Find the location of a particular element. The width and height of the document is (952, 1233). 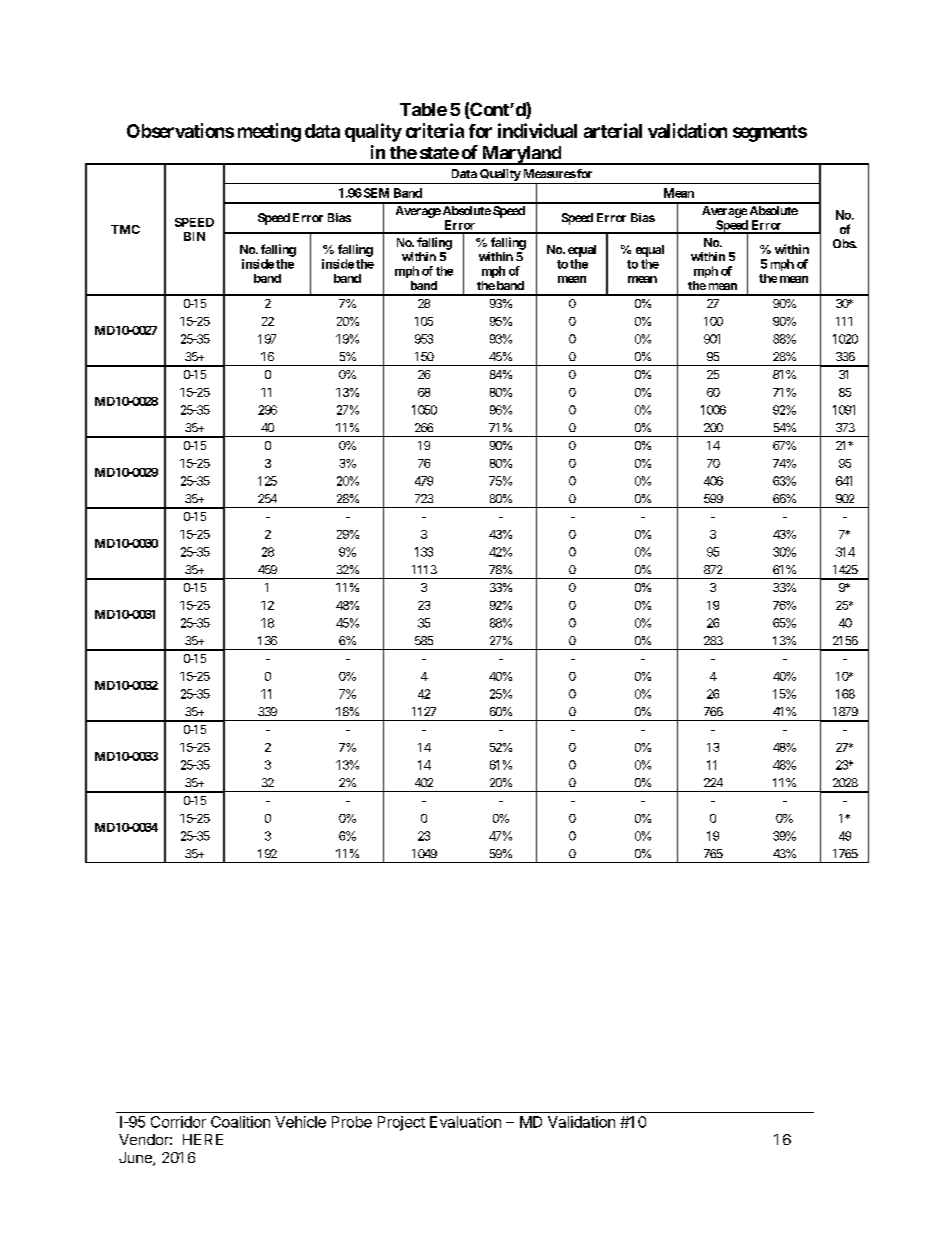

individual is located at coordinates (537, 130).
